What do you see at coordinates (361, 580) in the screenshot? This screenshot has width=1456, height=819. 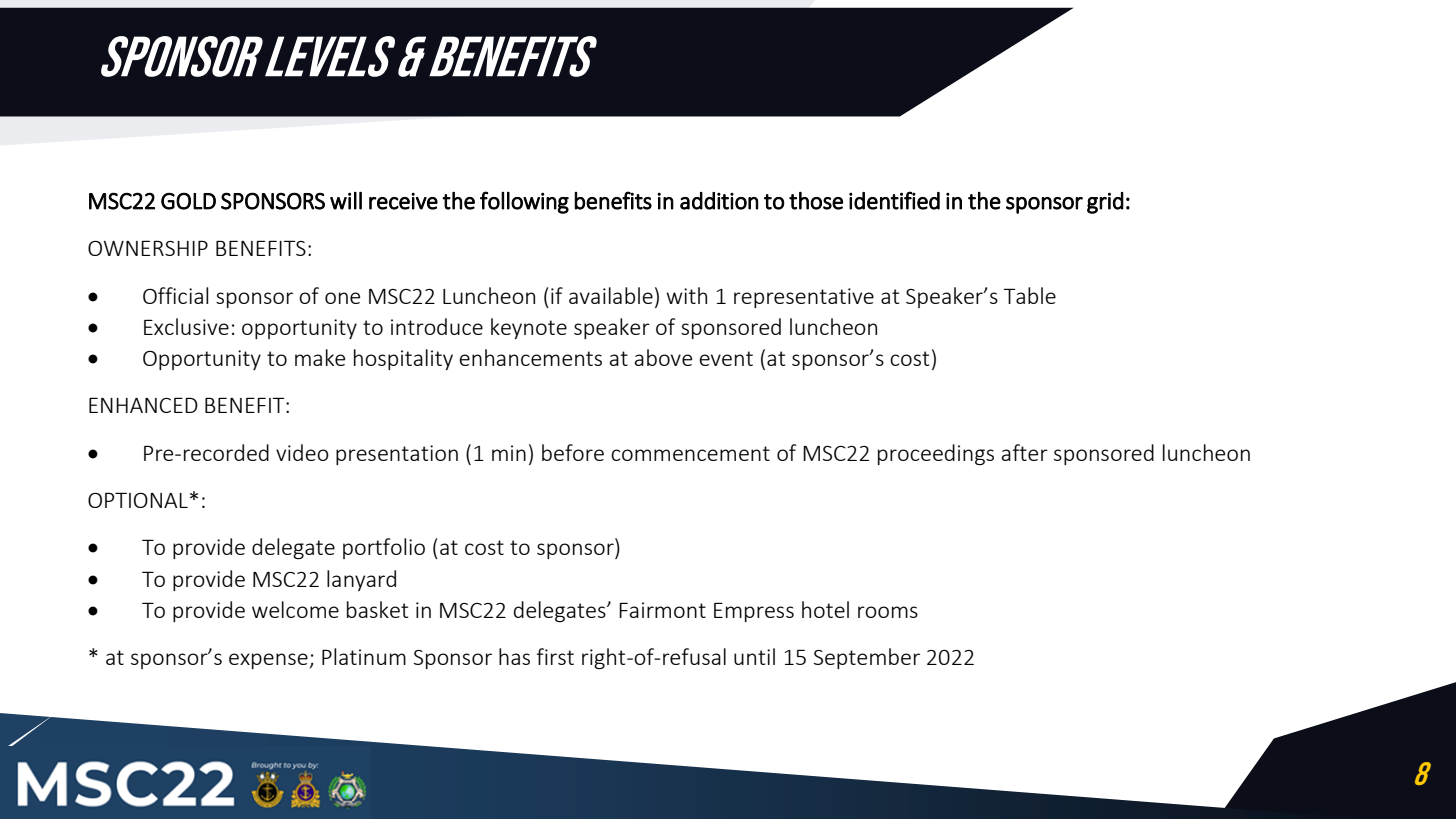 I see `lanyard` at bounding box center [361, 580].
